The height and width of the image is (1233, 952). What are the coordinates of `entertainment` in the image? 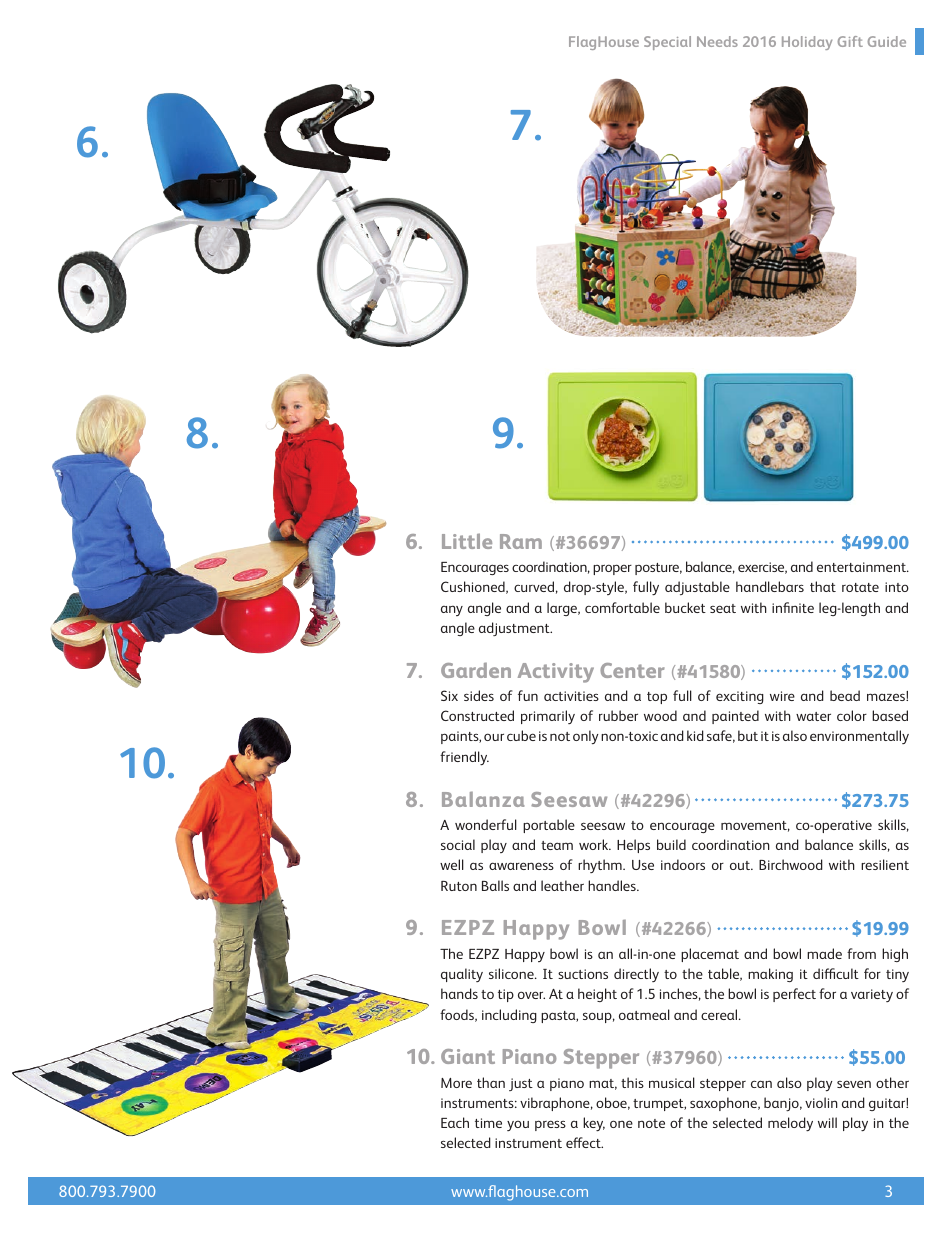 It's located at (862, 567).
